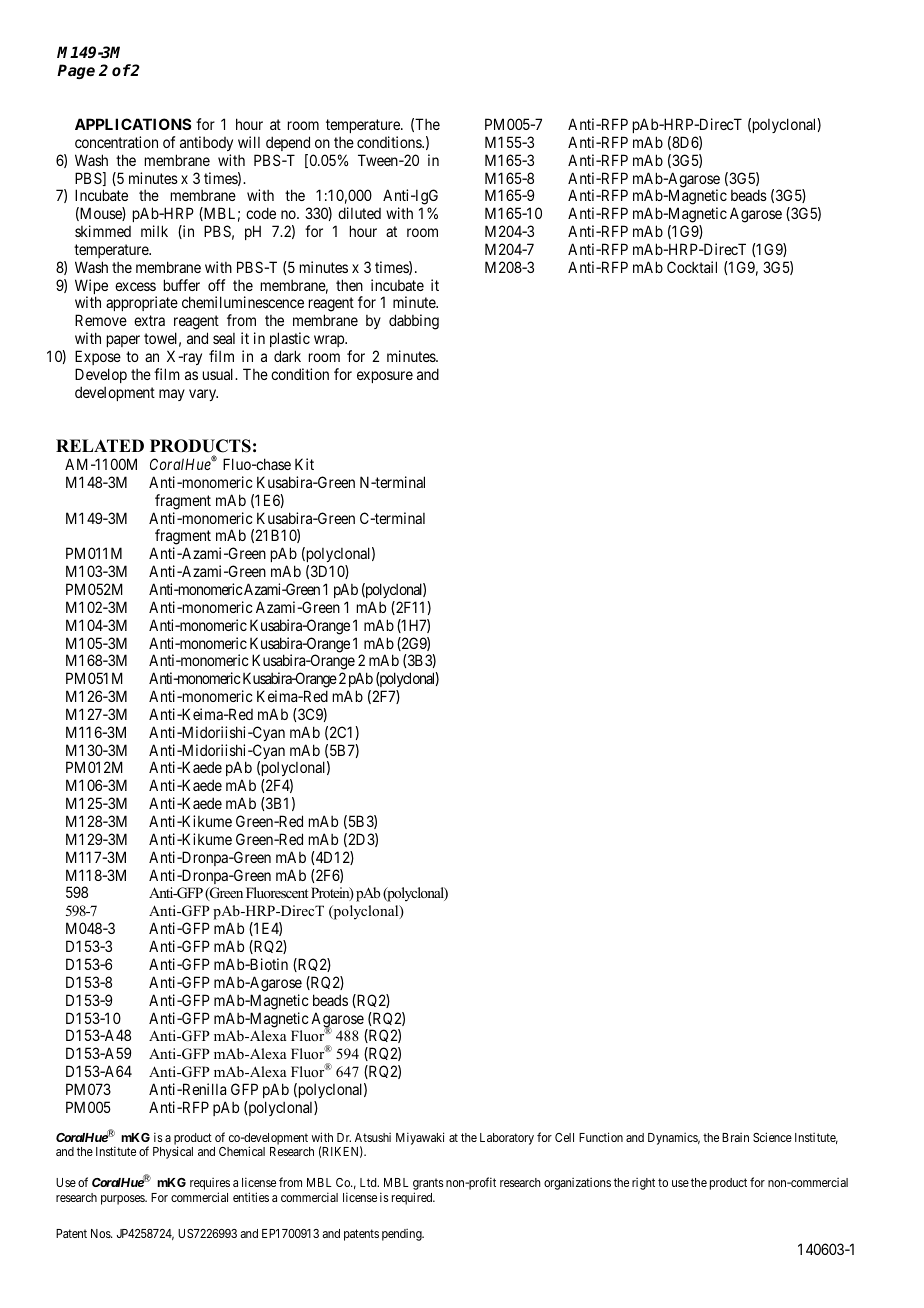  Describe the element at coordinates (210, 1185) in the page. I see `requires` at that location.
